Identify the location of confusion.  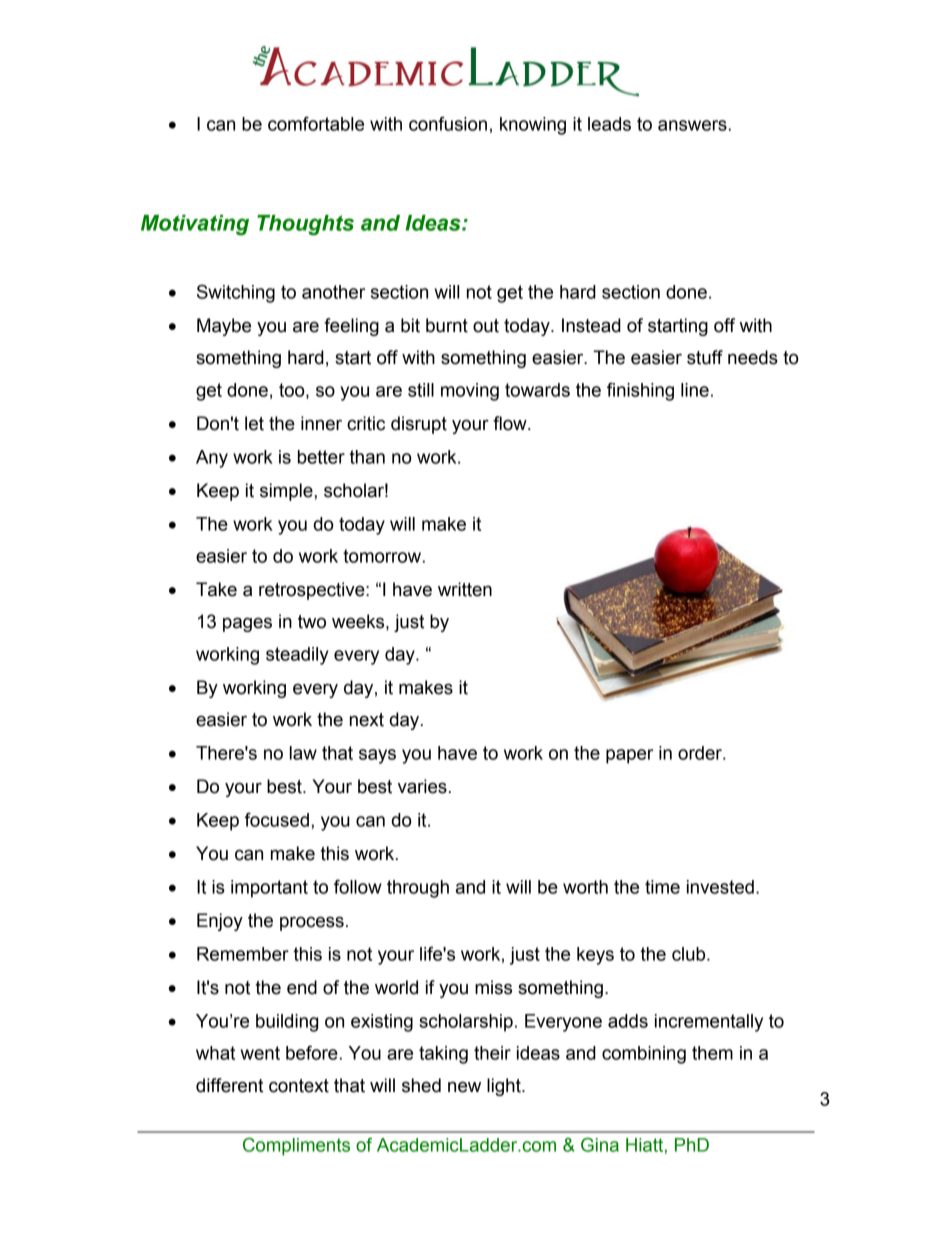
(448, 123).
